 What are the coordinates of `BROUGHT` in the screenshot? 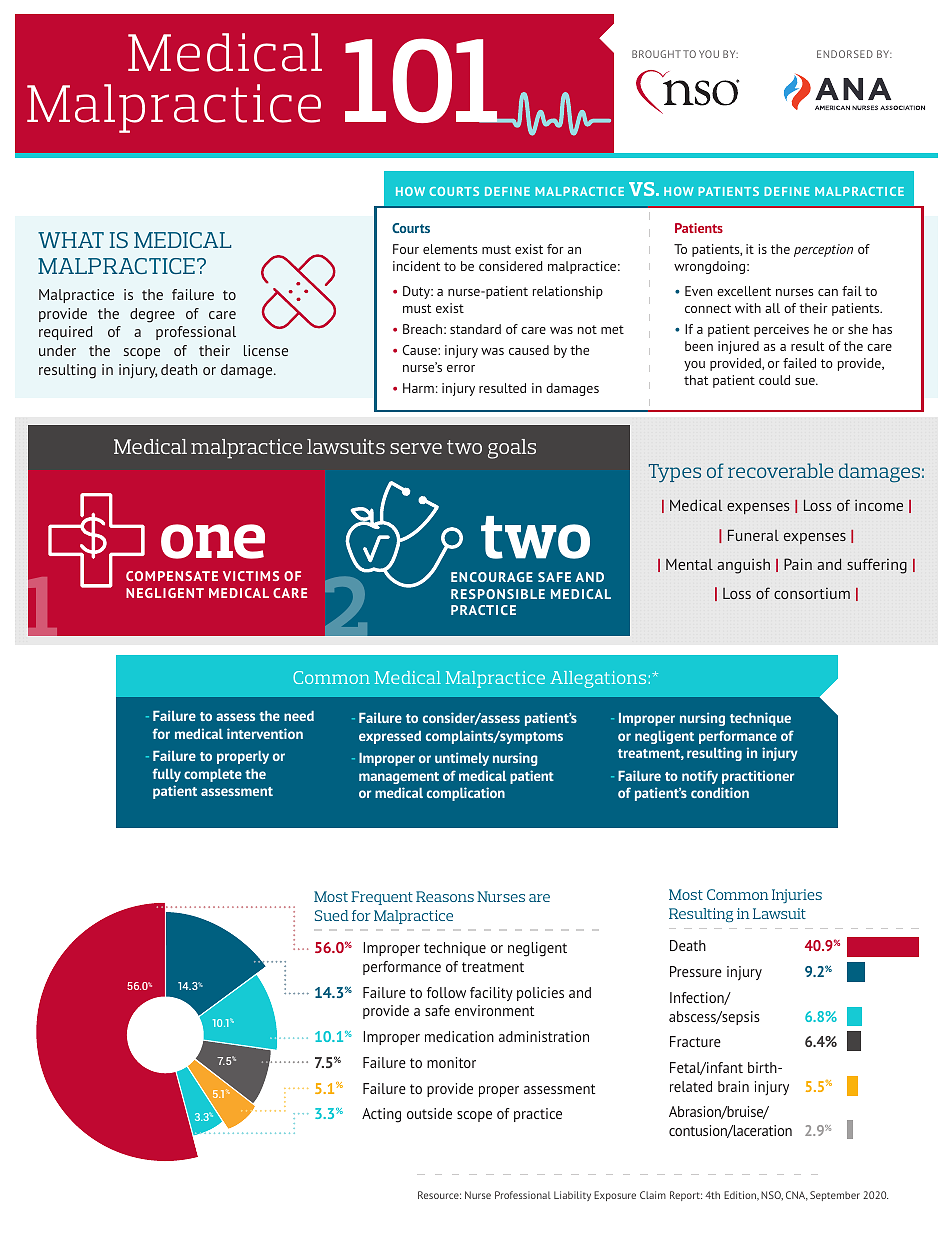 It's located at (656, 54).
